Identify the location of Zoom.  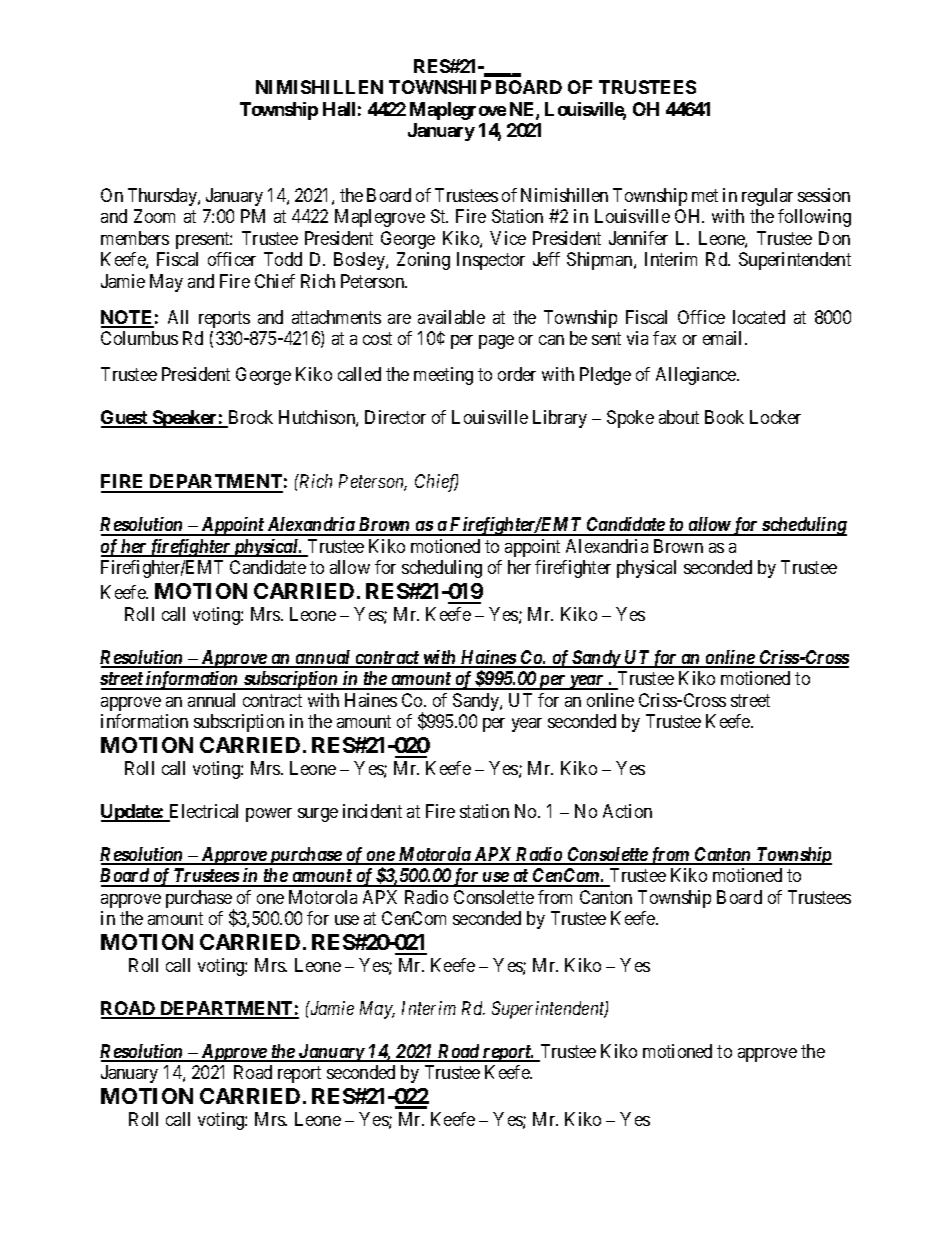
(154, 216).
